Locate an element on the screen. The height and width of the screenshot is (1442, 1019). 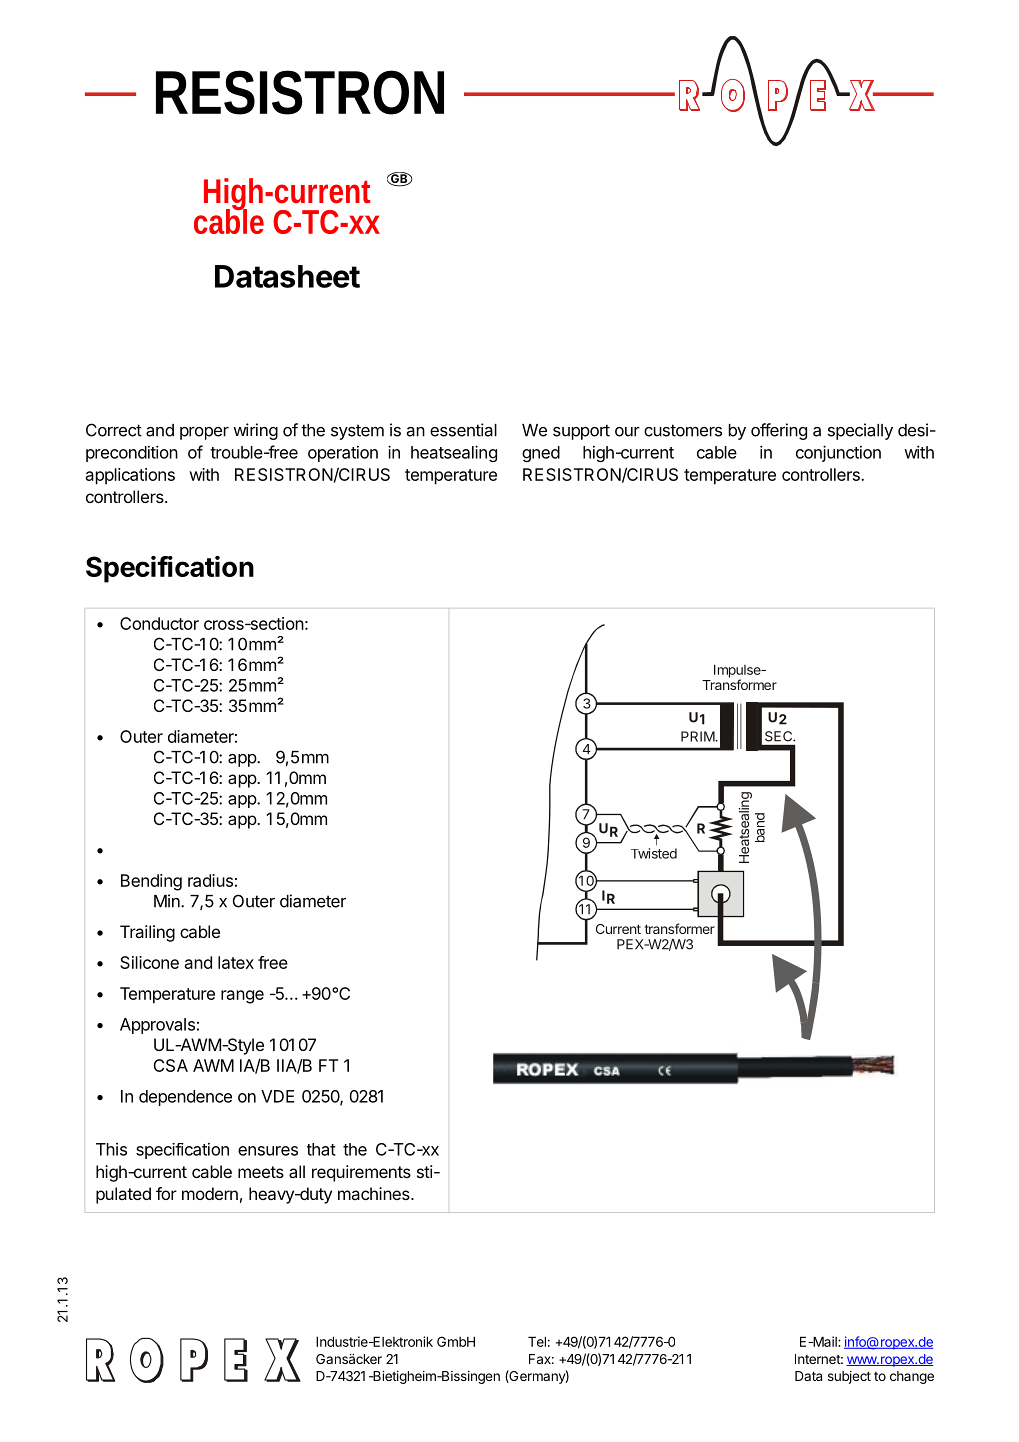
Twisted is located at coordinates (654, 853).
